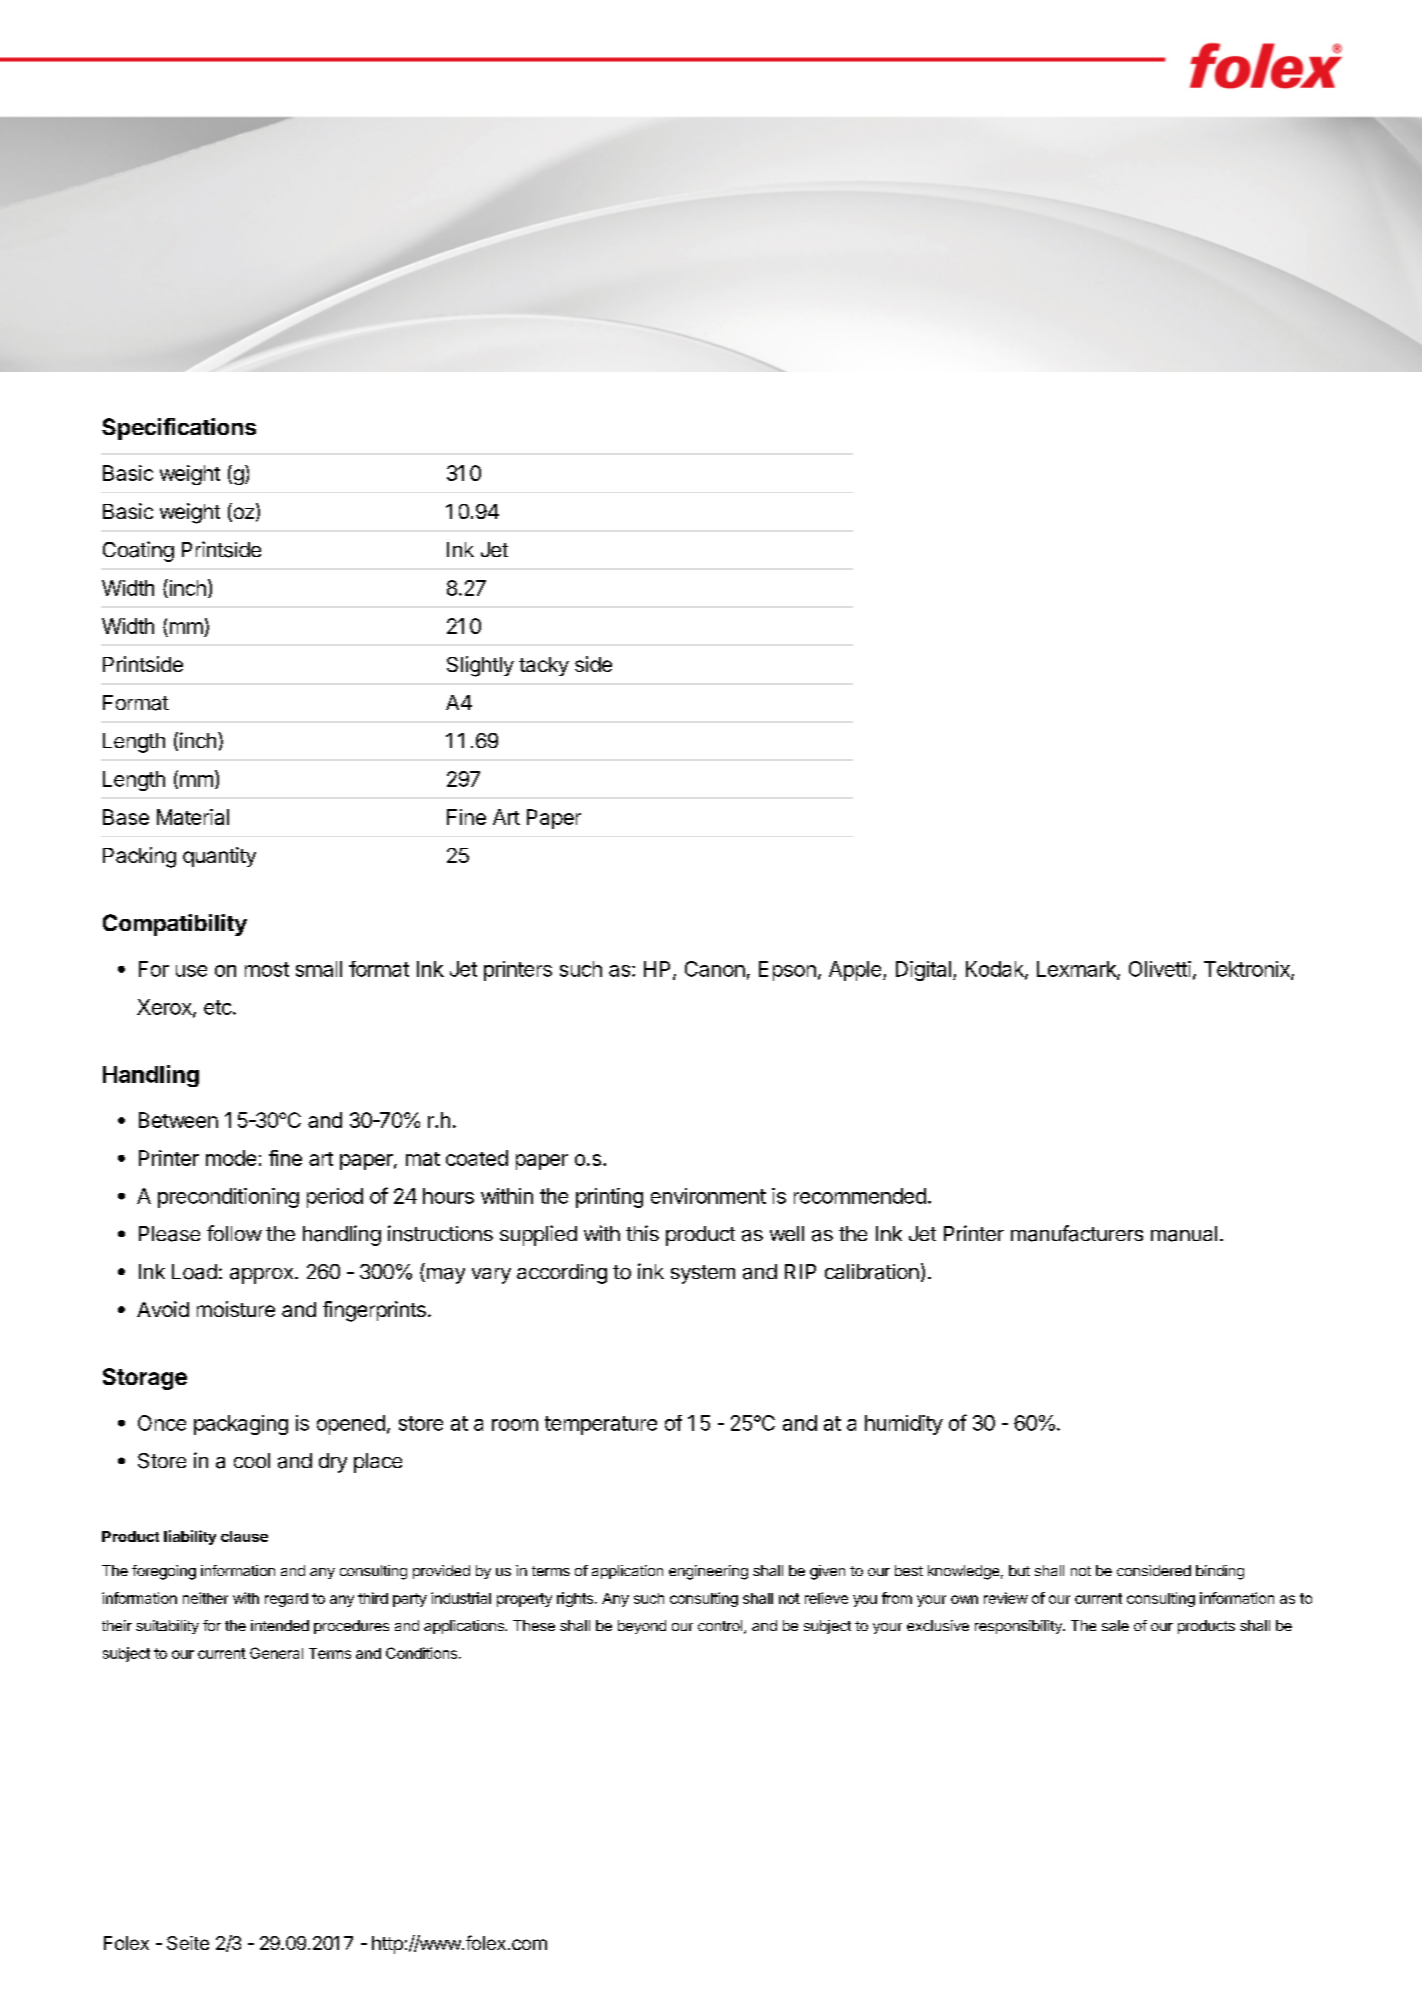  Describe the element at coordinates (904, 1425) in the screenshot. I see `humidity` at that location.
